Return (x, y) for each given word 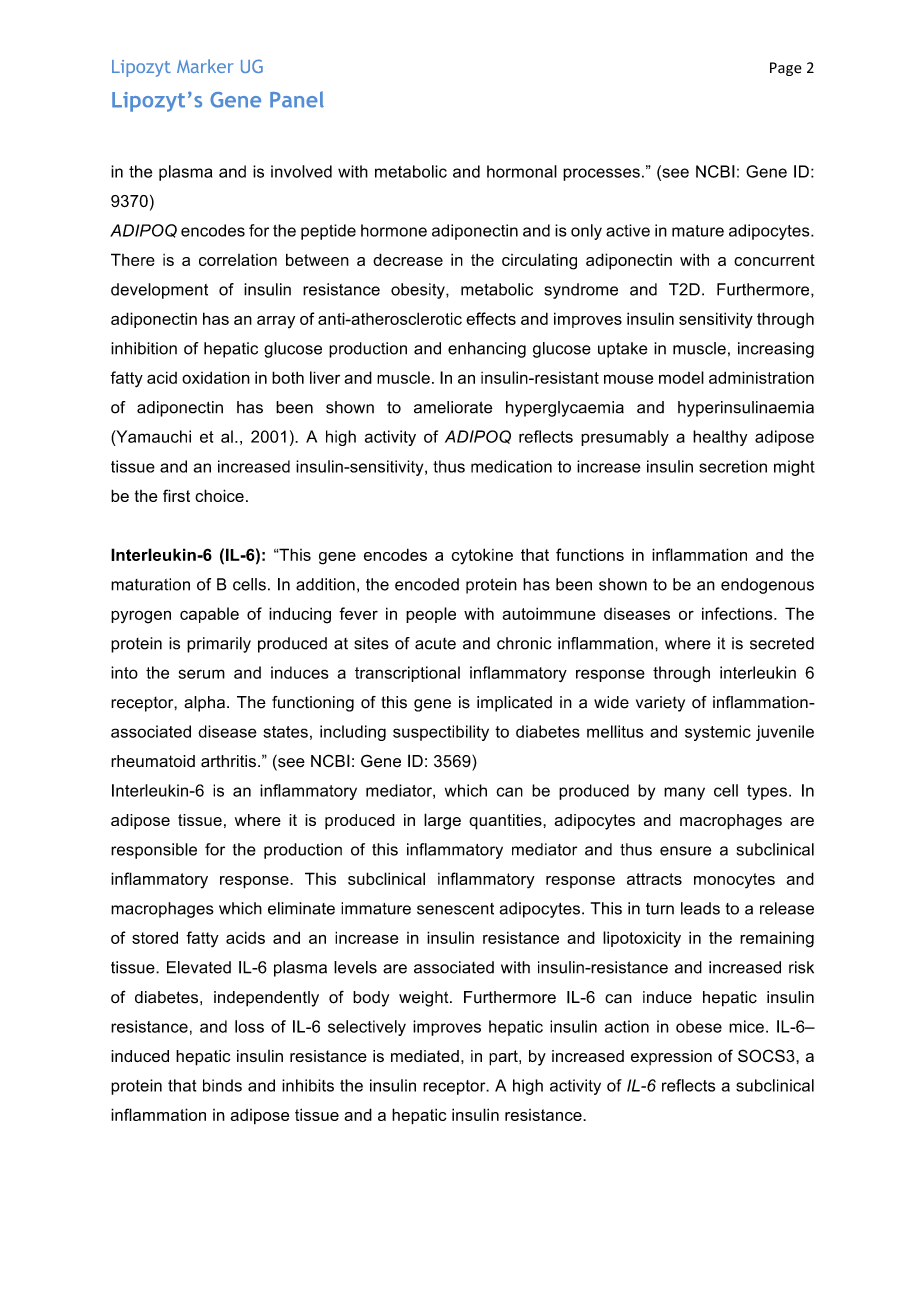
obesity (419, 291)
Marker (205, 66)
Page (786, 69)
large (442, 821)
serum (201, 674)
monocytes (734, 881)
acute (435, 644)
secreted (782, 643)
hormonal (522, 171)
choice (219, 495)
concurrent (774, 260)
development (159, 291)
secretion (733, 466)
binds (222, 1085)
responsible (154, 851)
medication (511, 466)
